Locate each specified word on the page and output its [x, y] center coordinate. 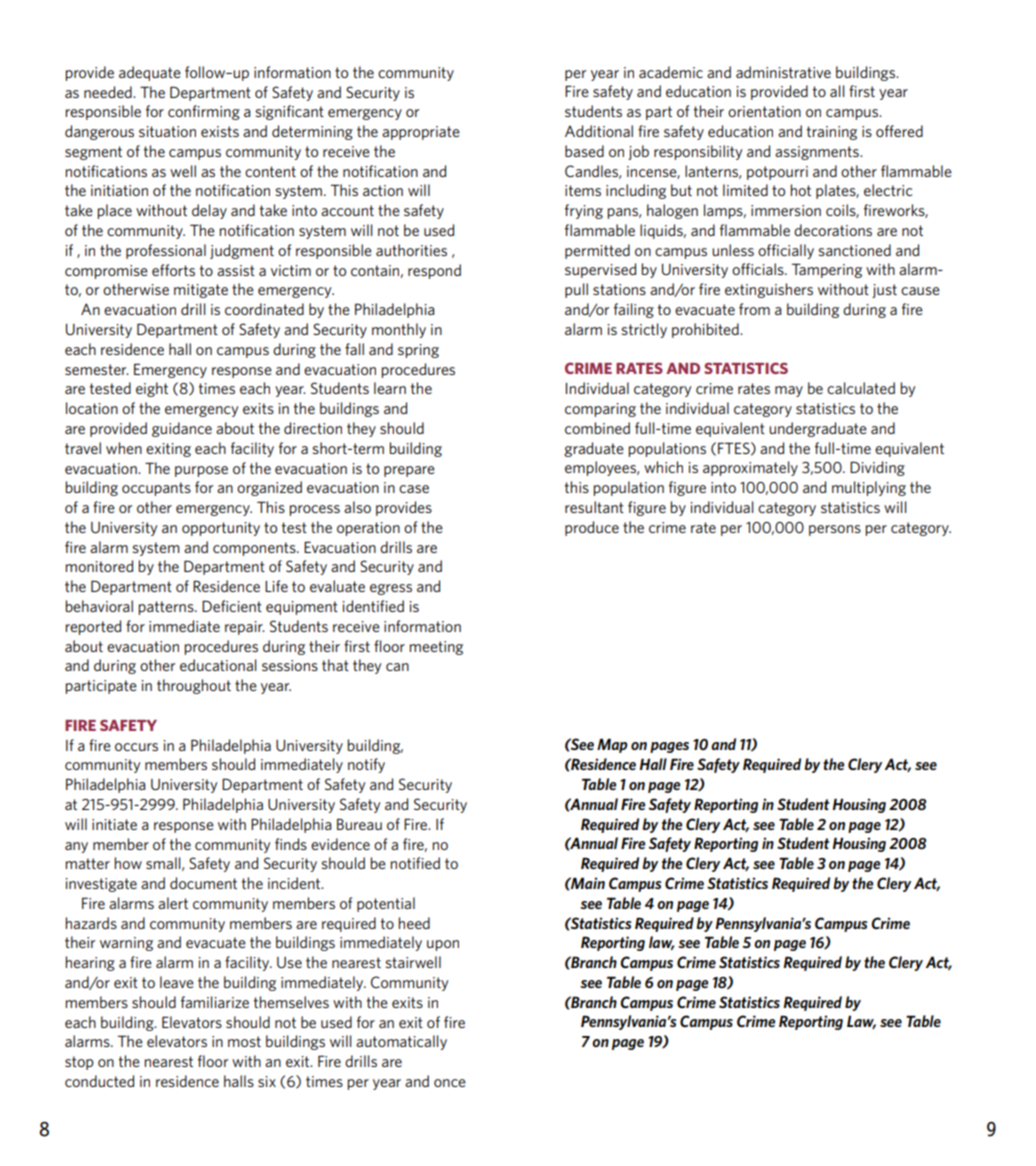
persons [835, 530]
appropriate [421, 133]
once [450, 1083]
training [831, 133]
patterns [167, 608]
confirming [204, 112]
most [244, 1041]
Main [587, 883]
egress [391, 589]
